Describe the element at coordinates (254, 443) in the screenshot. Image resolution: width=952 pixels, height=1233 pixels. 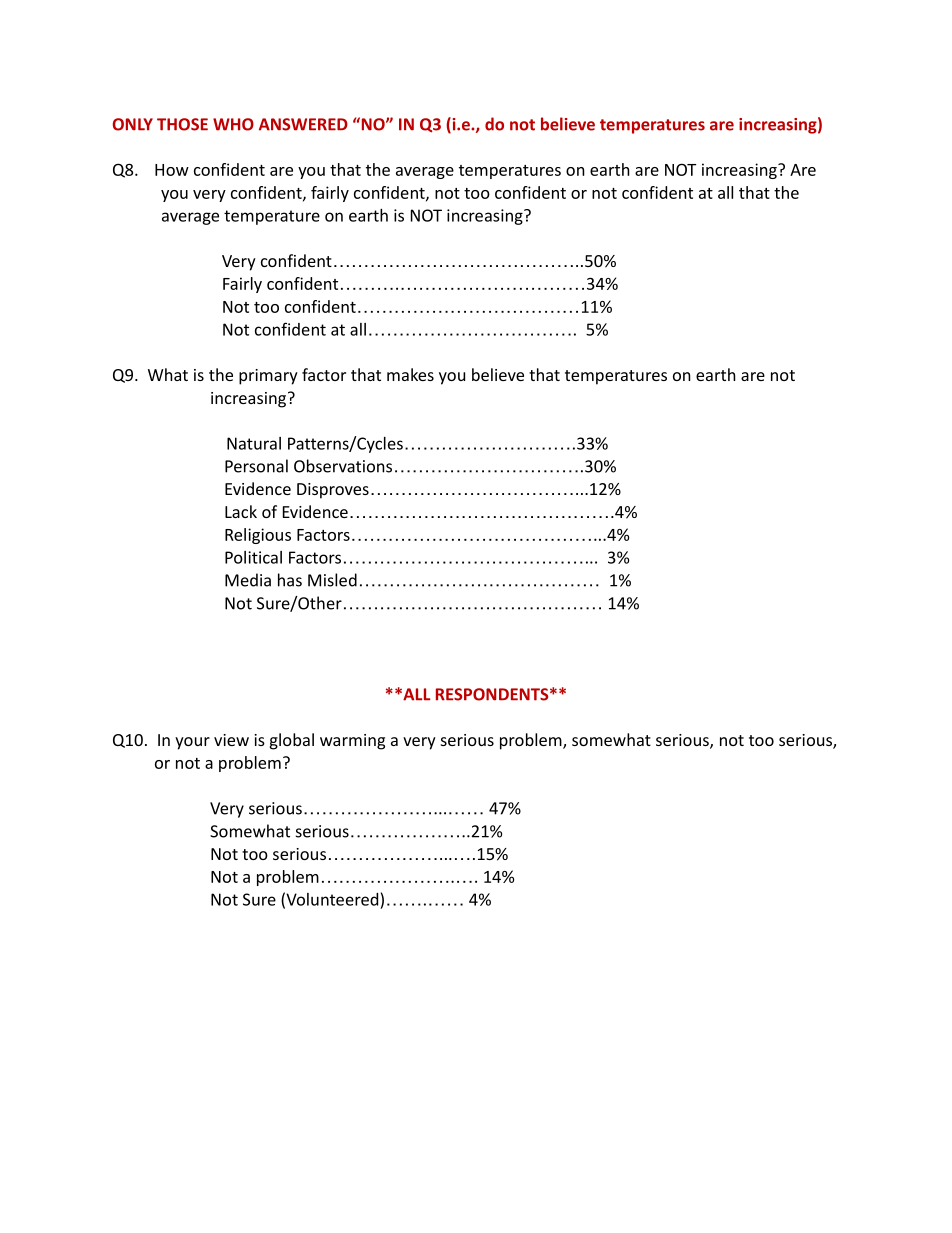
I see `Natural` at that location.
